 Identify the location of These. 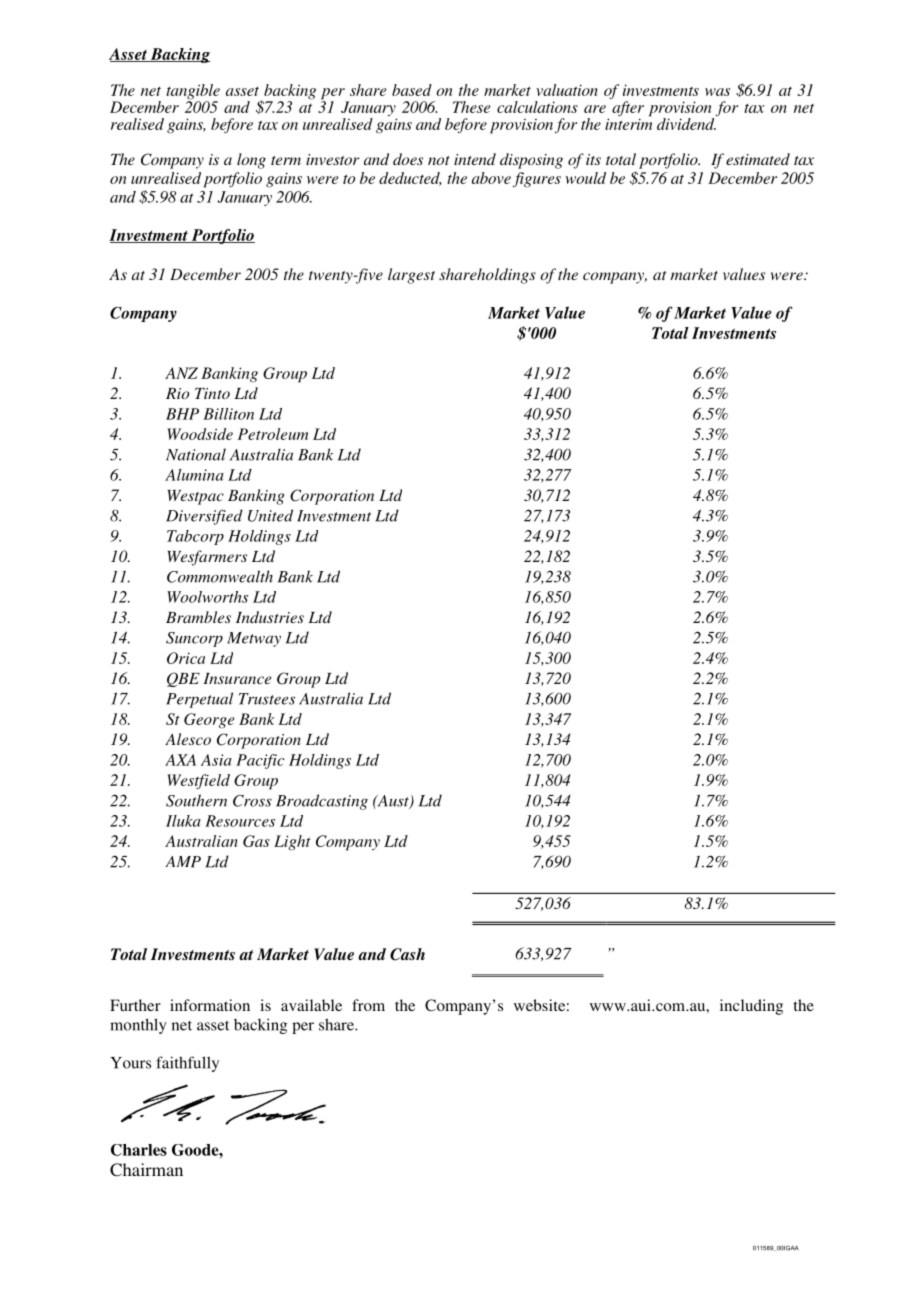
(471, 107).
